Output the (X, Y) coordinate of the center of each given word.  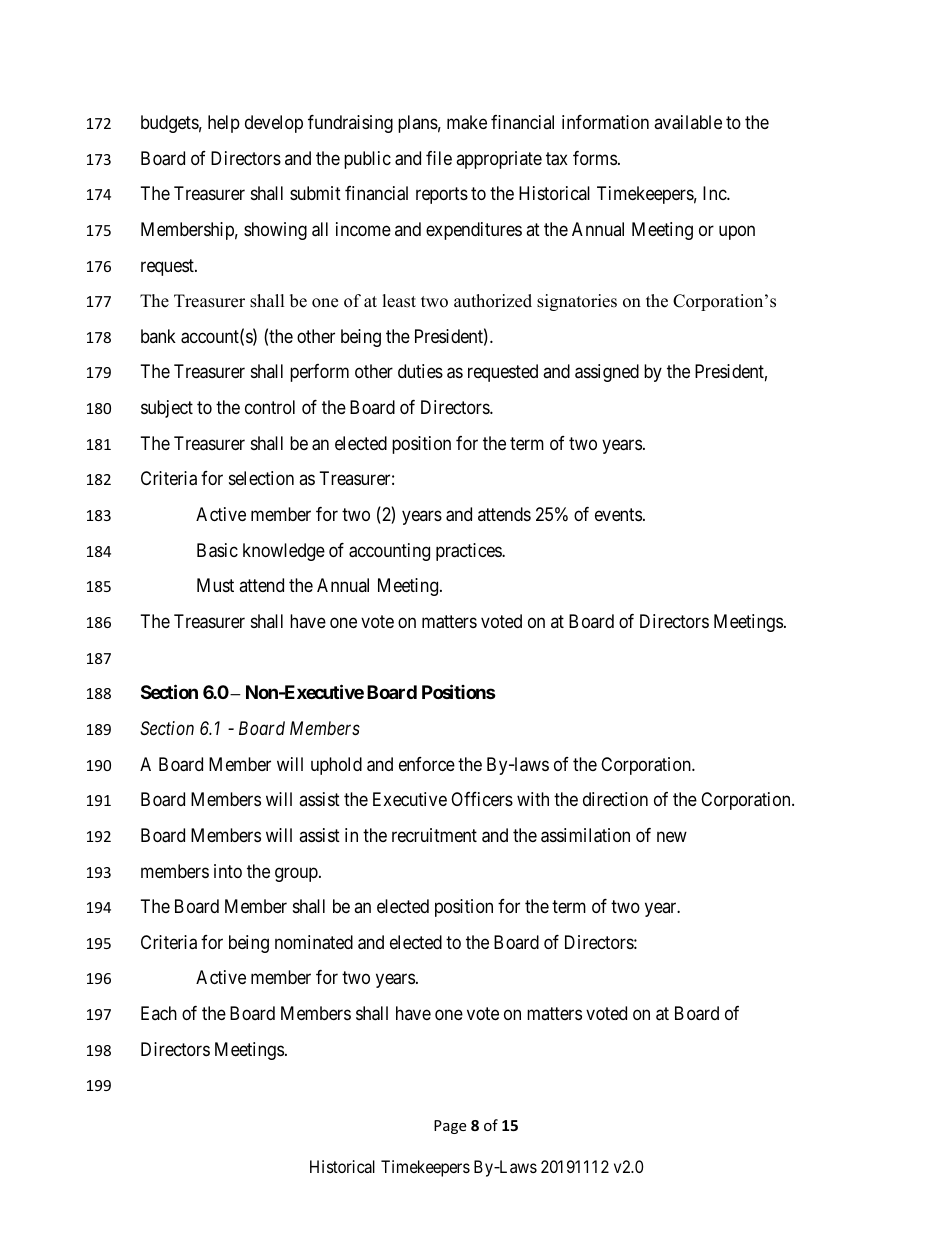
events (618, 514)
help (224, 124)
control (270, 407)
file (439, 158)
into (228, 871)
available (688, 122)
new (672, 836)
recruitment (434, 835)
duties (420, 371)
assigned (607, 373)
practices (469, 552)
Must (215, 585)
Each (159, 1013)
